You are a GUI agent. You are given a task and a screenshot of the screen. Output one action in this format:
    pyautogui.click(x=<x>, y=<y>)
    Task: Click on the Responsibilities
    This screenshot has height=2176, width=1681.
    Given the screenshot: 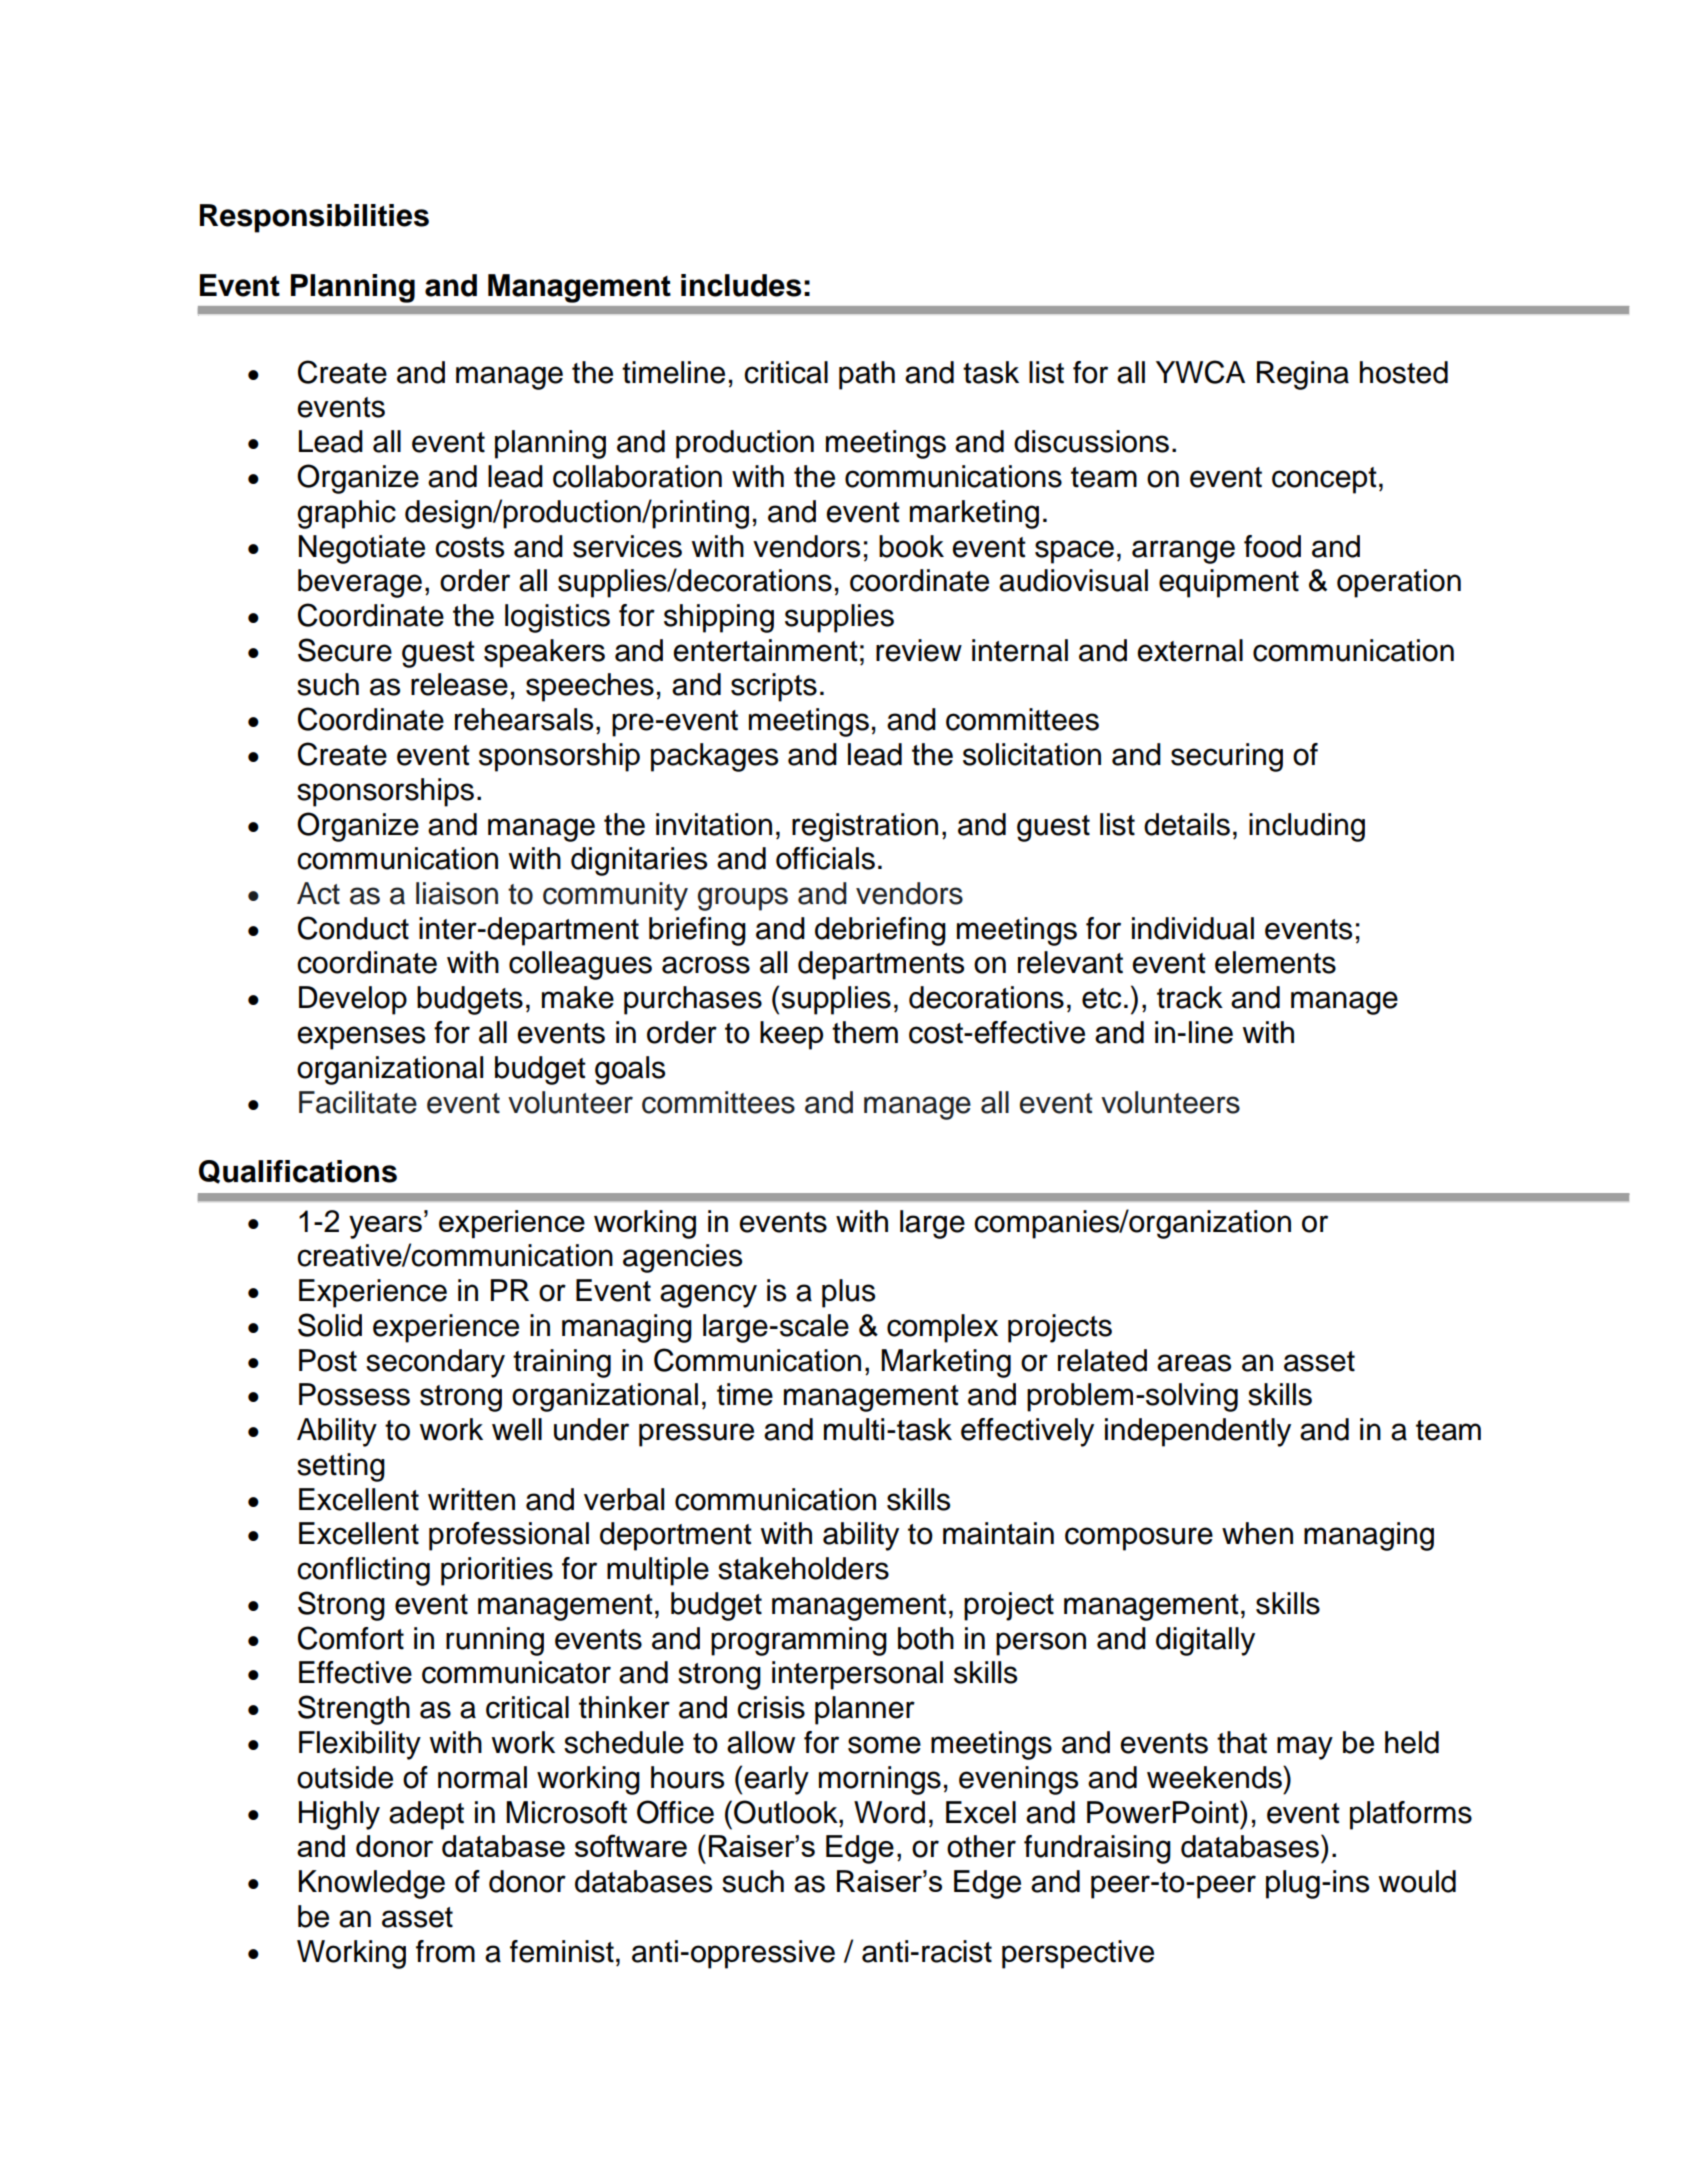 What is the action you would take?
    pyautogui.click(x=314, y=218)
